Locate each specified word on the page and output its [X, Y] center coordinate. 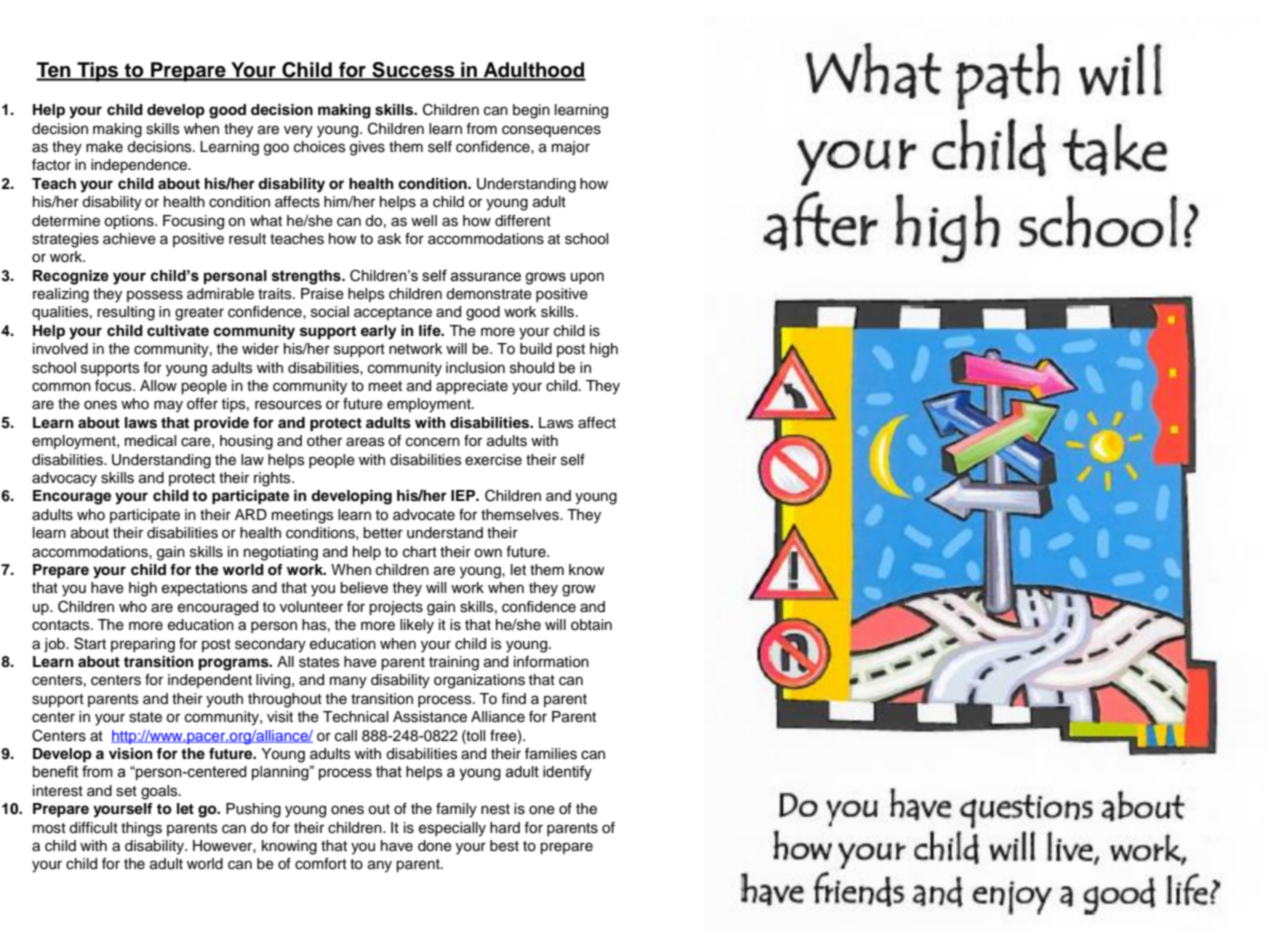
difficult [93, 828]
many [348, 682]
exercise [493, 460]
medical [150, 441]
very [298, 131]
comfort [321, 864]
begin [531, 111]
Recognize [71, 277]
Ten [54, 71]
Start [90, 643]
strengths [307, 277]
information [551, 662]
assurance [485, 277]
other [324, 441]
